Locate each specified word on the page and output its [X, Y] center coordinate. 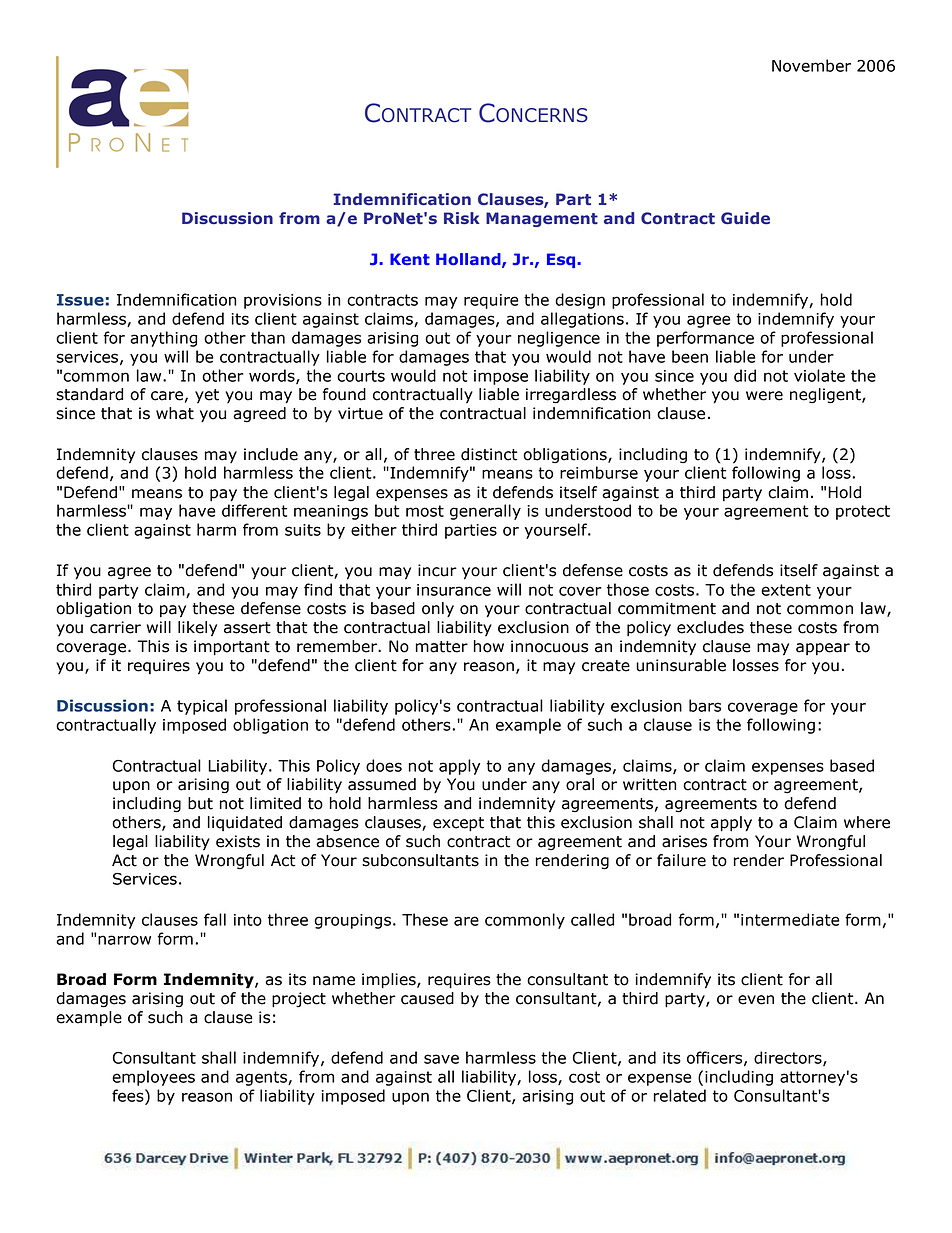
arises [684, 841]
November [811, 65]
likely [197, 629]
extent [786, 590]
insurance [454, 590]
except [458, 824]
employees [153, 1078]
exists [238, 841]
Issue [80, 300]
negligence [559, 339]
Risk [462, 218]
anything [163, 339]
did [745, 375]
